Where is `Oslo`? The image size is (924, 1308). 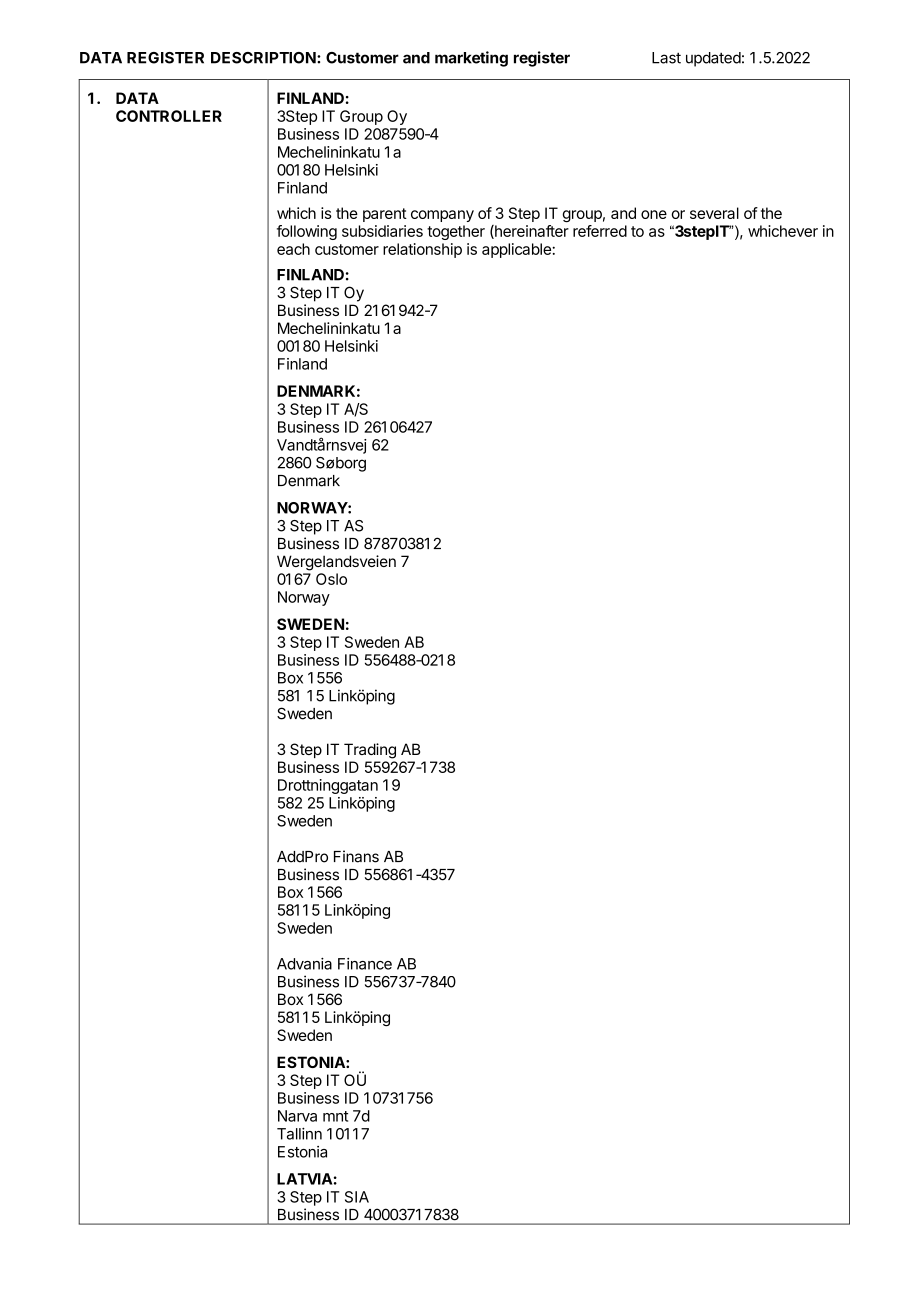
Oslo is located at coordinates (331, 579).
